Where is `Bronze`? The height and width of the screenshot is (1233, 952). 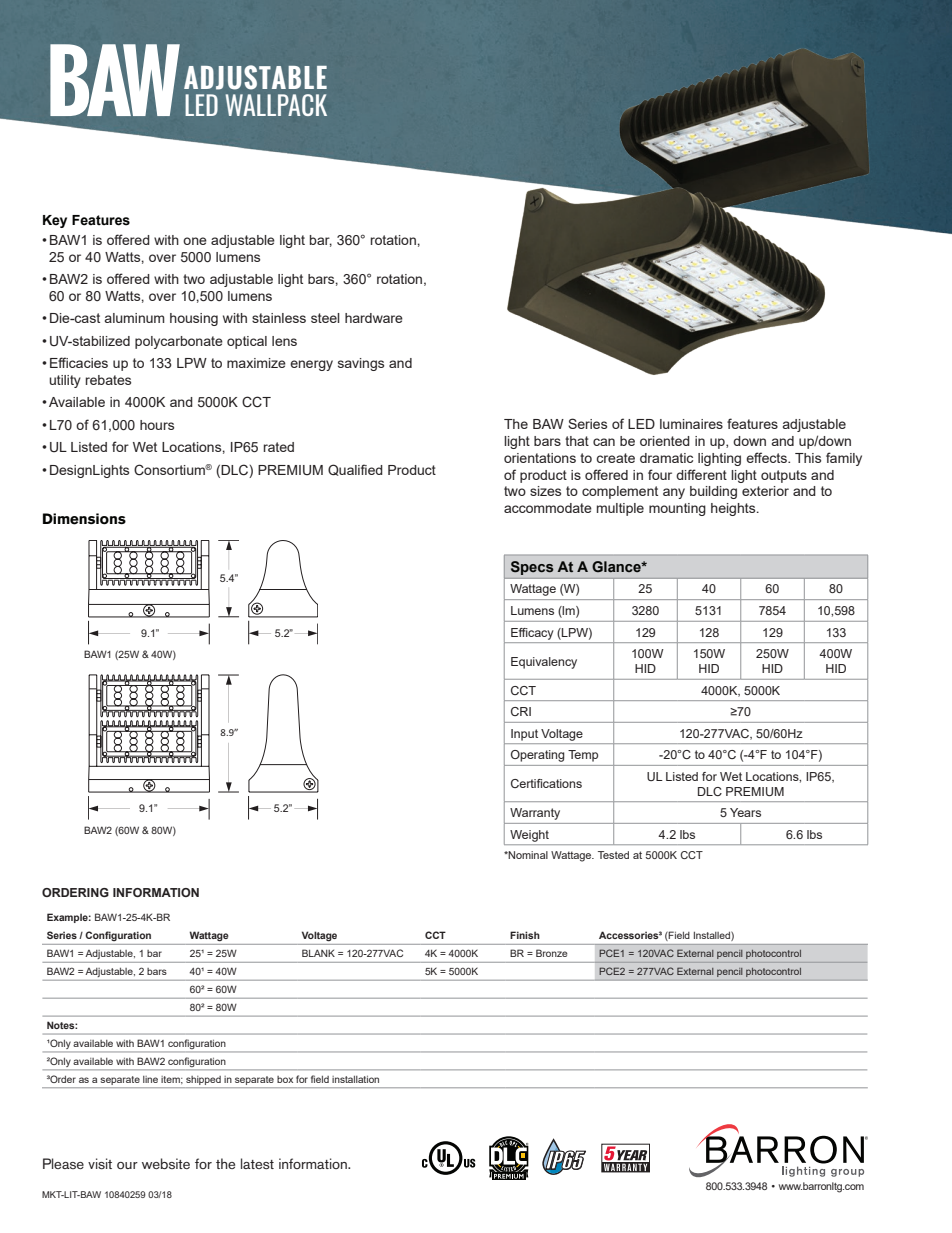 Bronze is located at coordinates (552, 953).
